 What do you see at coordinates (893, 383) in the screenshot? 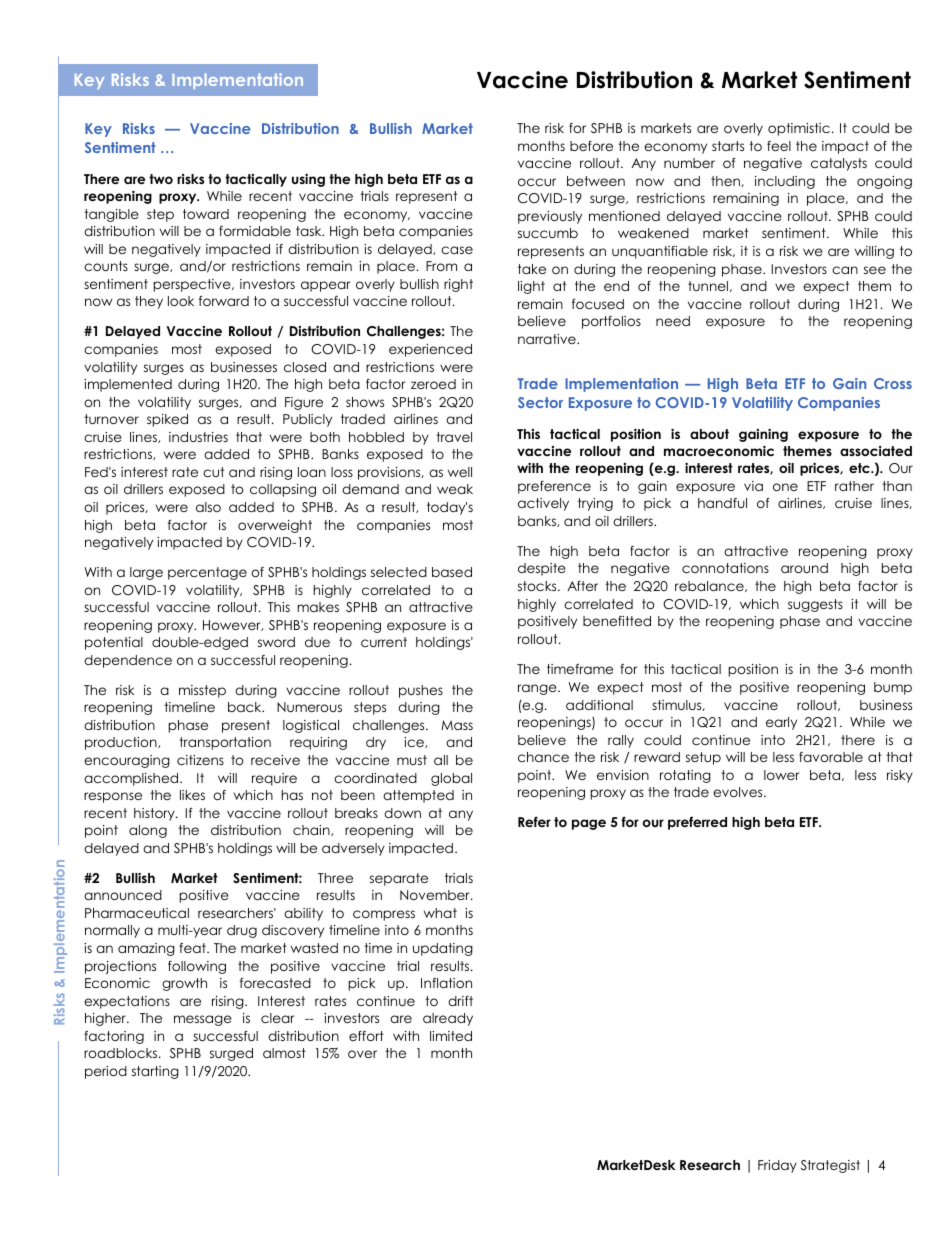
I see `Cross` at bounding box center [893, 383].
